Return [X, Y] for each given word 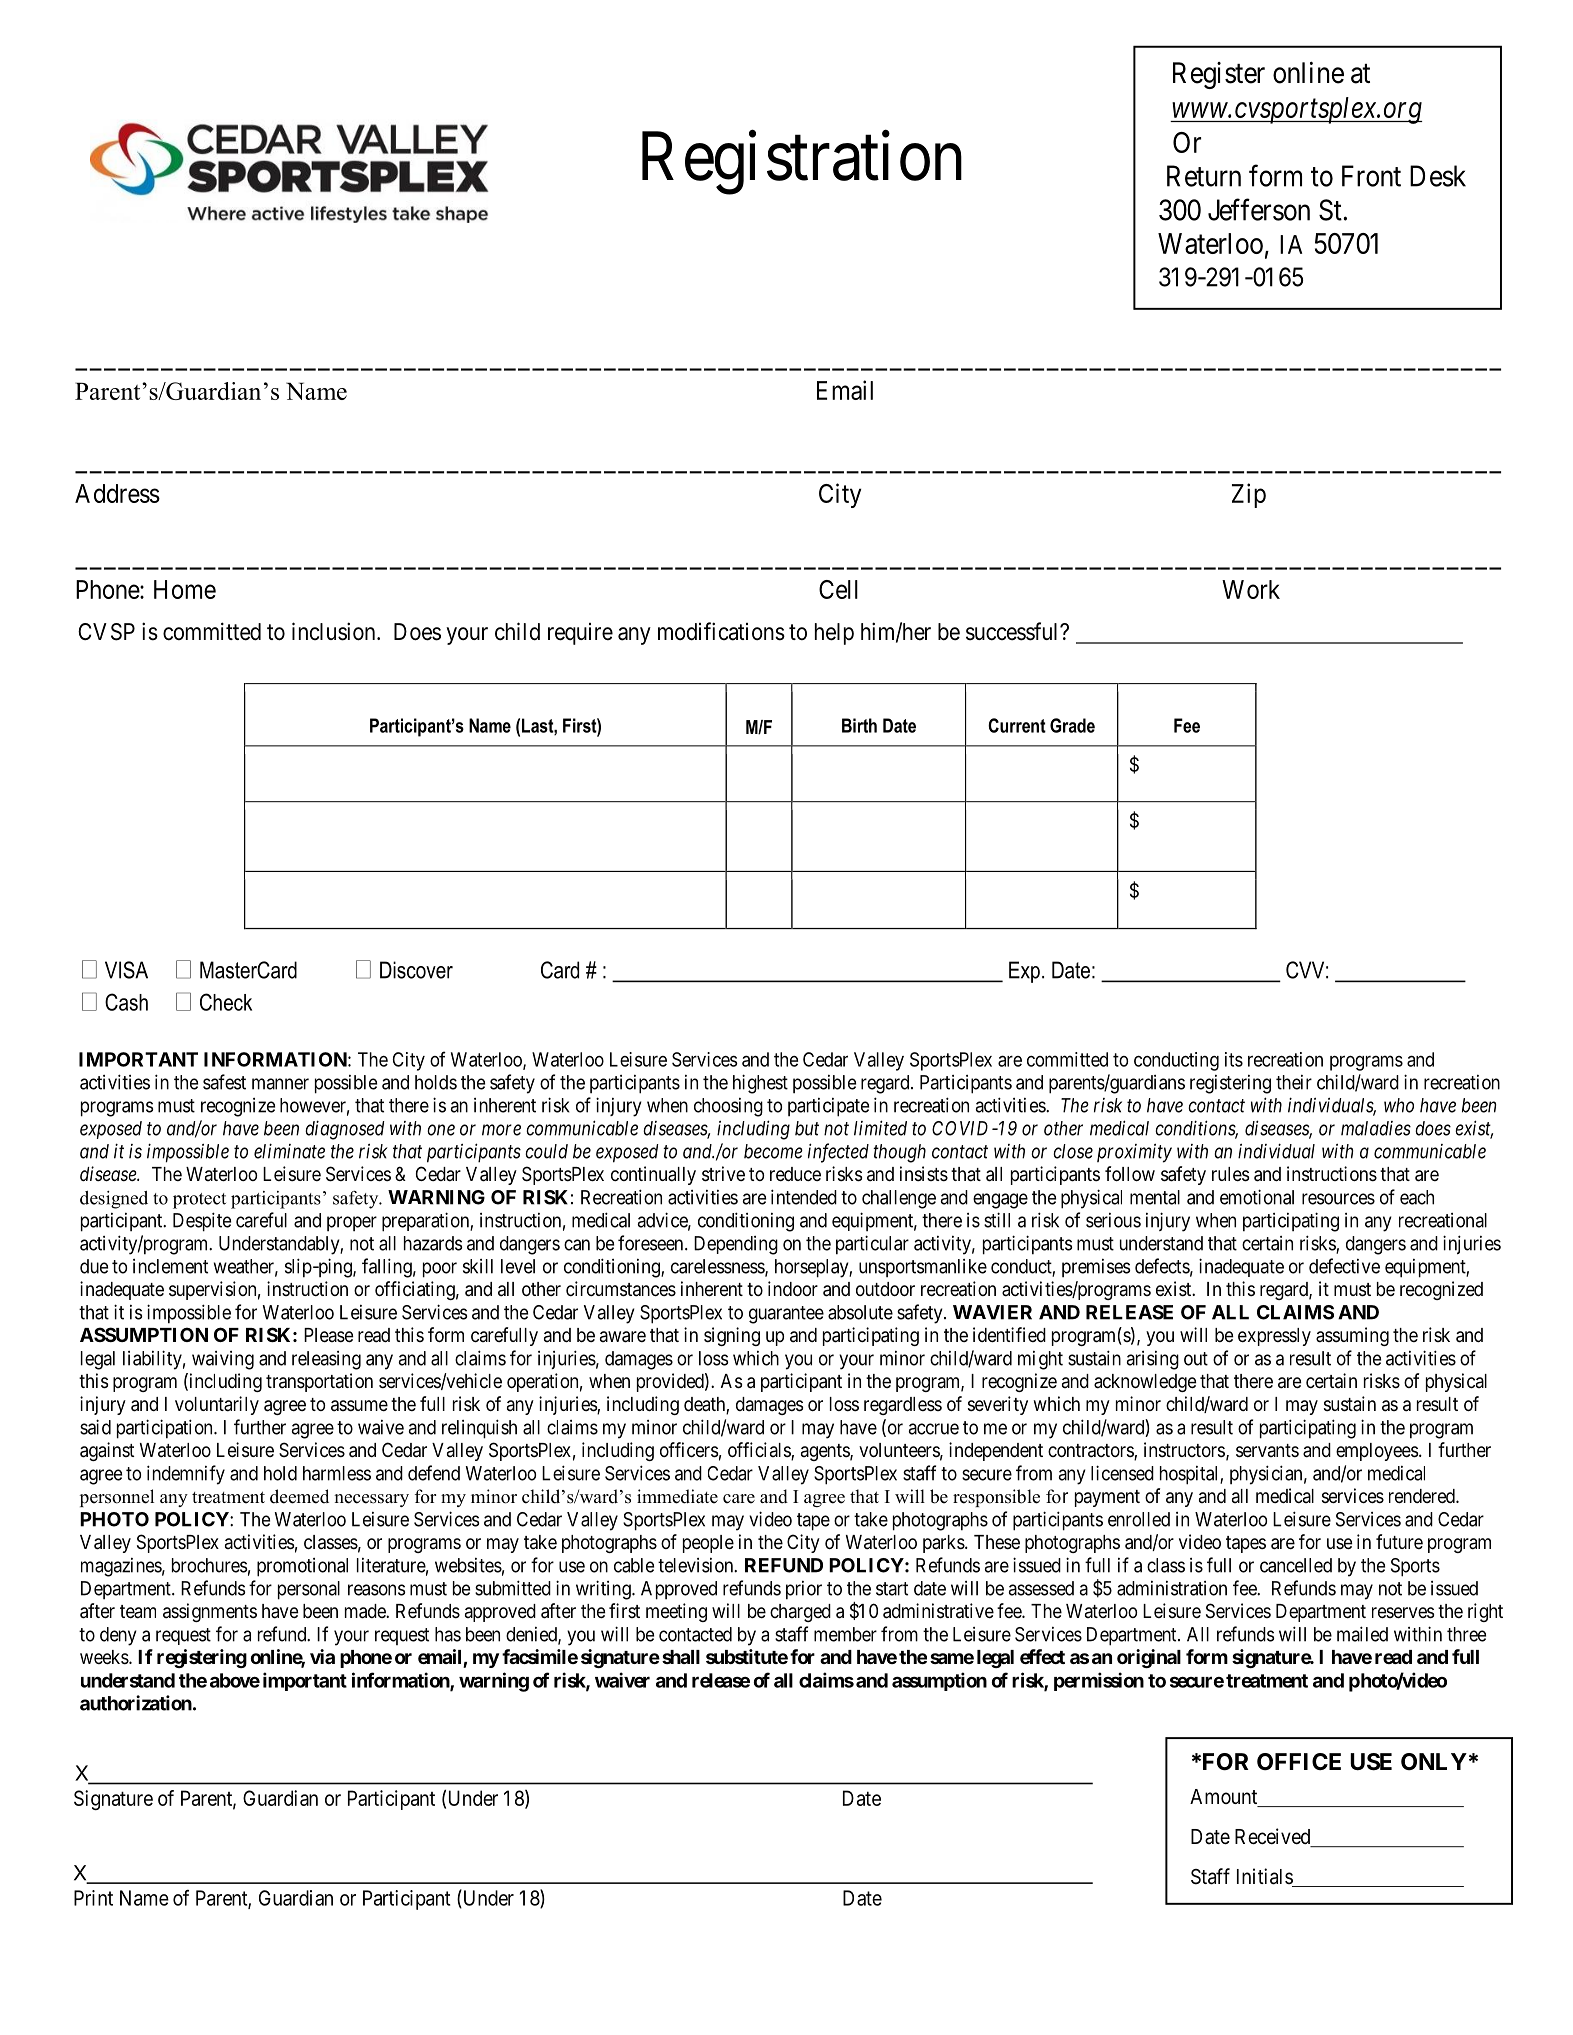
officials [760, 1451]
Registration [802, 163]
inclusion [335, 631]
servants [1267, 1451]
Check [226, 1002]
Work [1251, 589]
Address [117, 493]
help [834, 634]
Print [93, 1898]
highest [760, 1084]
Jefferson [1259, 209]
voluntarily [217, 1405]
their [1294, 1082]
